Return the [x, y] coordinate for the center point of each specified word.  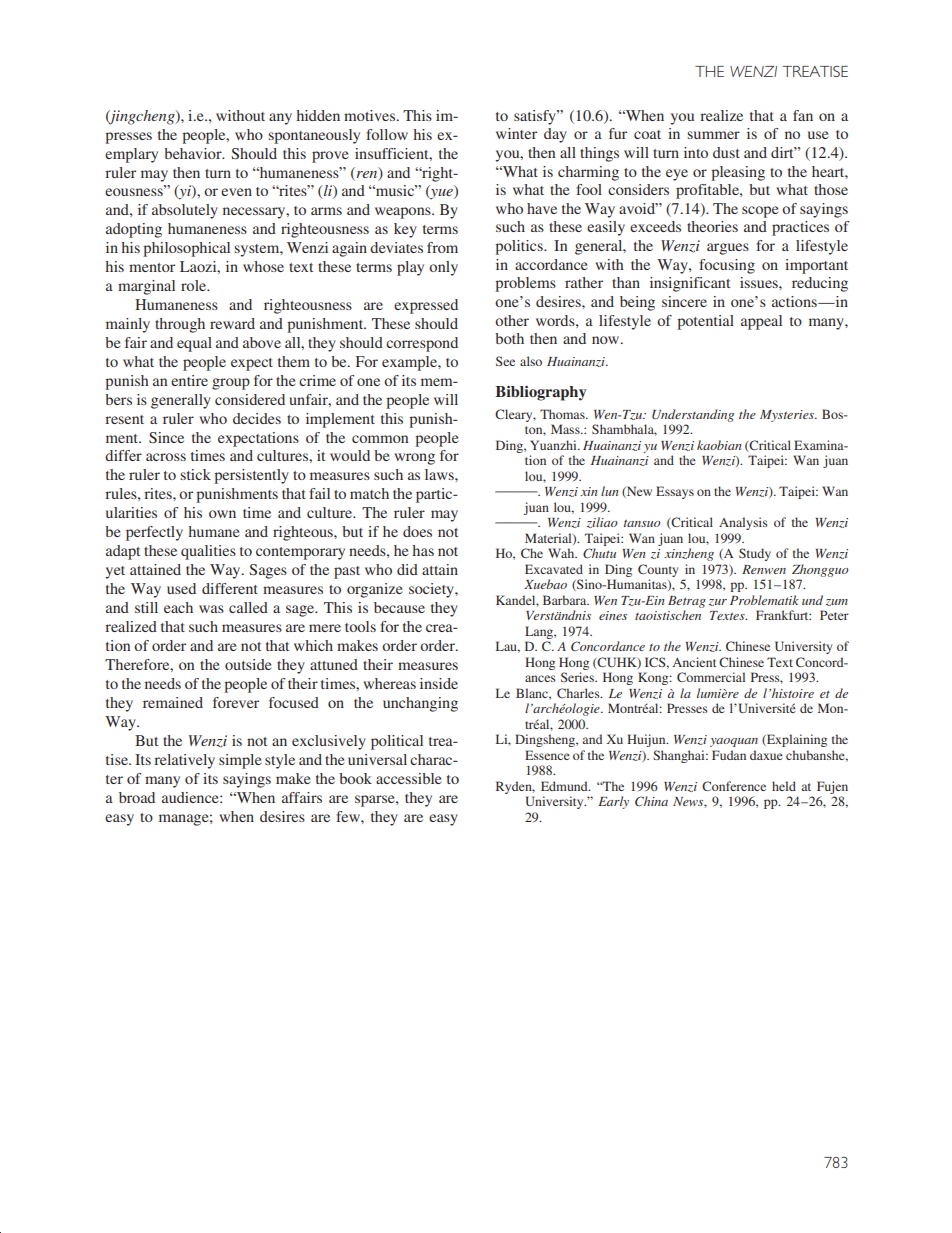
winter [516, 133]
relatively [184, 761]
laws [440, 474]
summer [713, 135]
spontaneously [314, 136]
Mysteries [788, 416]
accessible [408, 778]
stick [195, 474]
